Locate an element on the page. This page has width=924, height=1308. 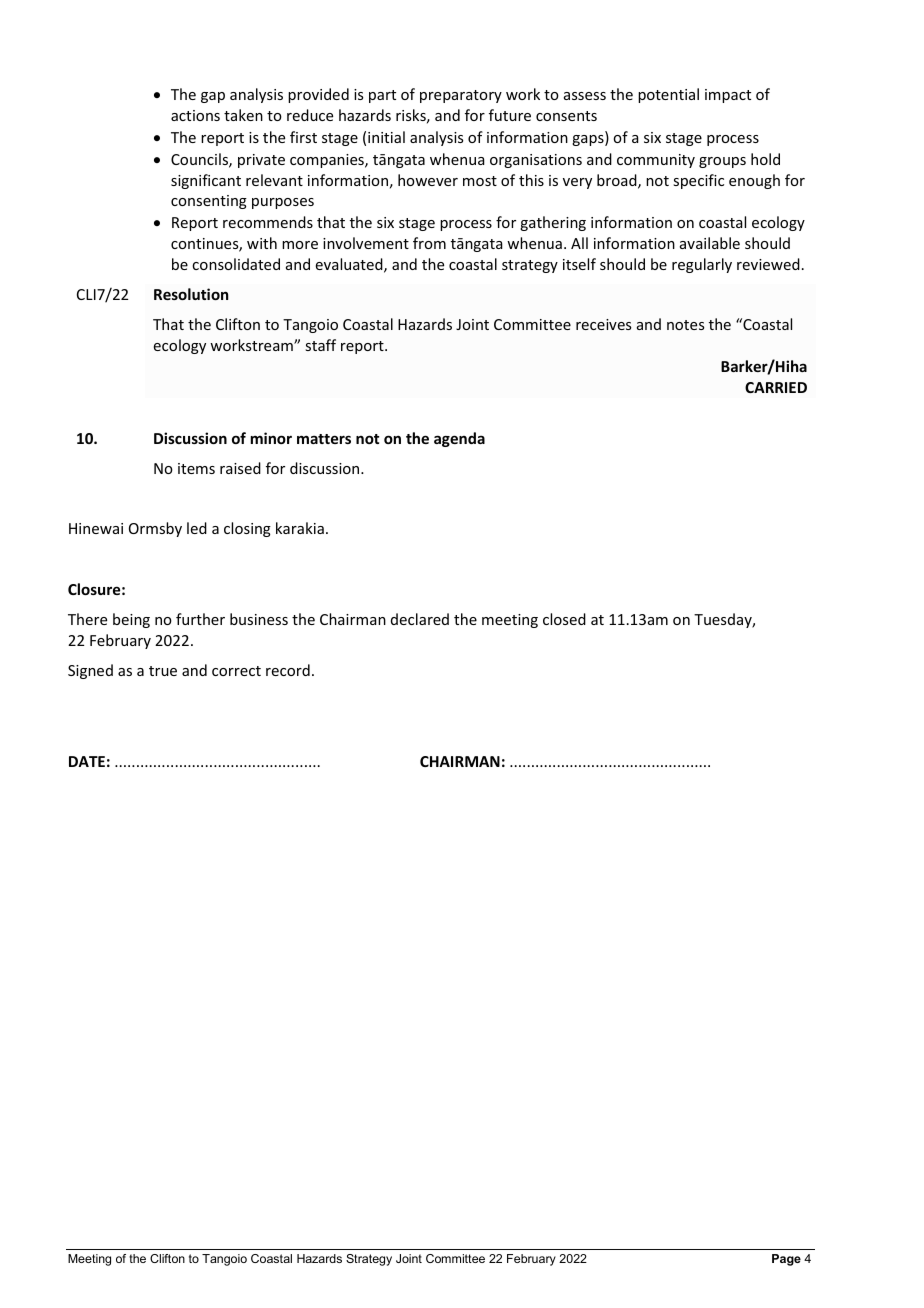
true is located at coordinates (163, 671).
